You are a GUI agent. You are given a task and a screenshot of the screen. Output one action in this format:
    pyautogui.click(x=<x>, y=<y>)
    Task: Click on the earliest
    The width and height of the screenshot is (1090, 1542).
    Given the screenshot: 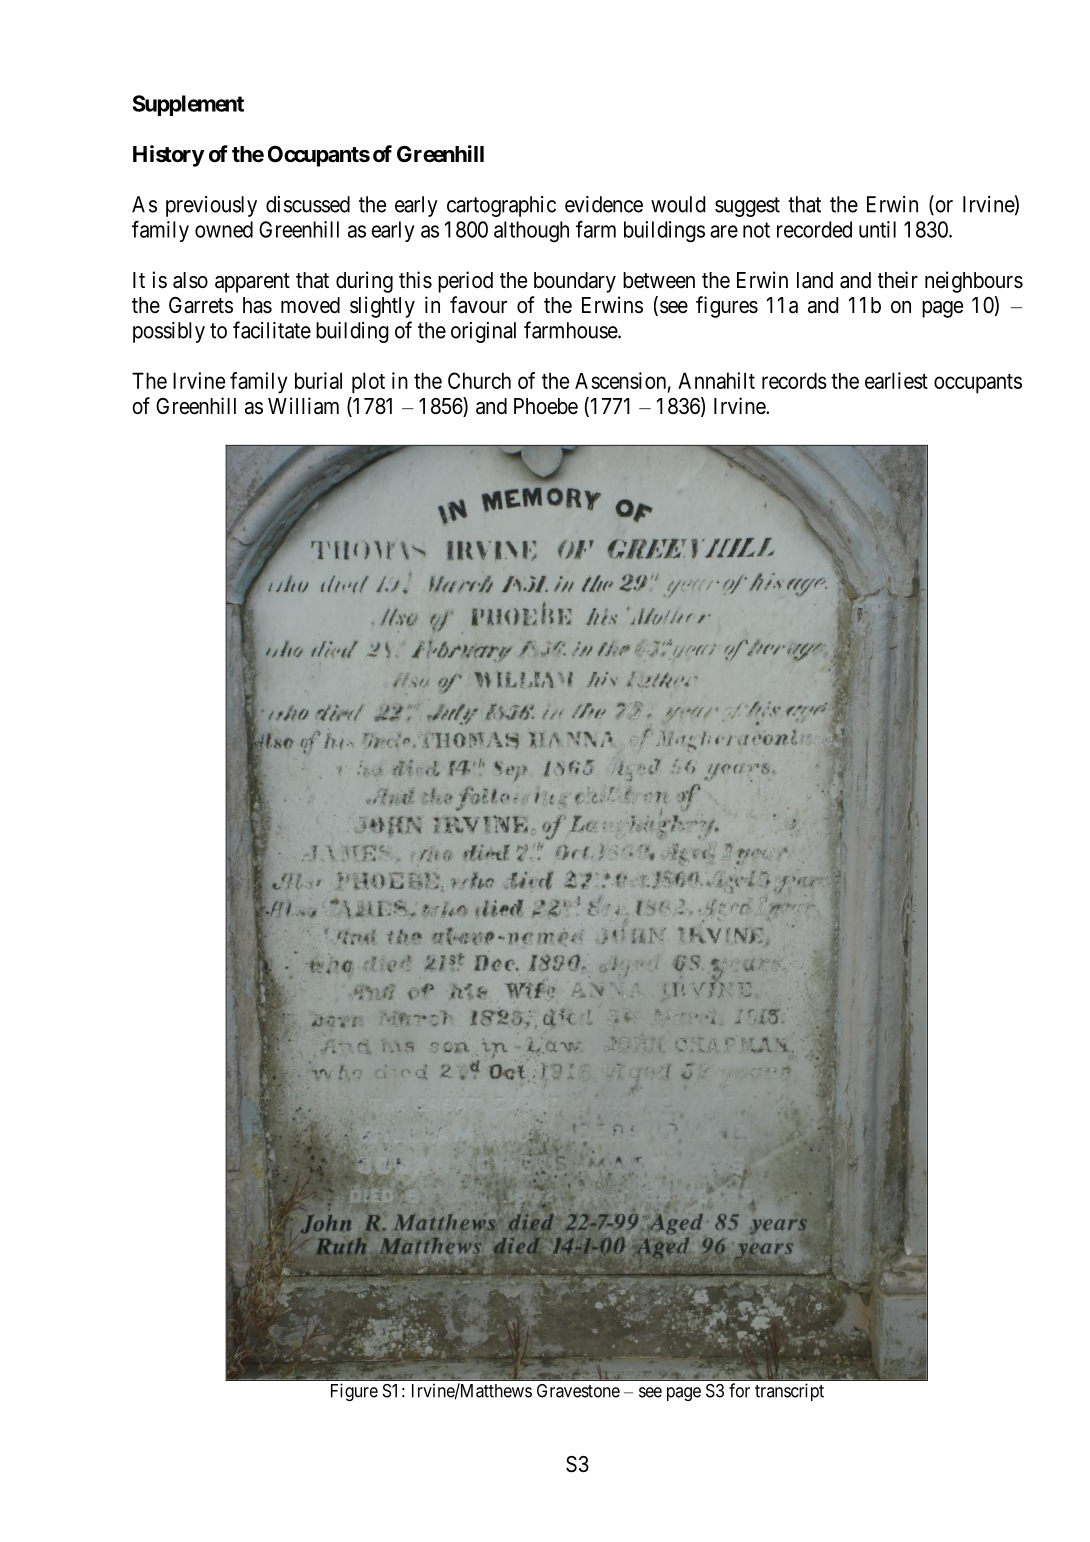 What is the action you would take?
    pyautogui.click(x=896, y=380)
